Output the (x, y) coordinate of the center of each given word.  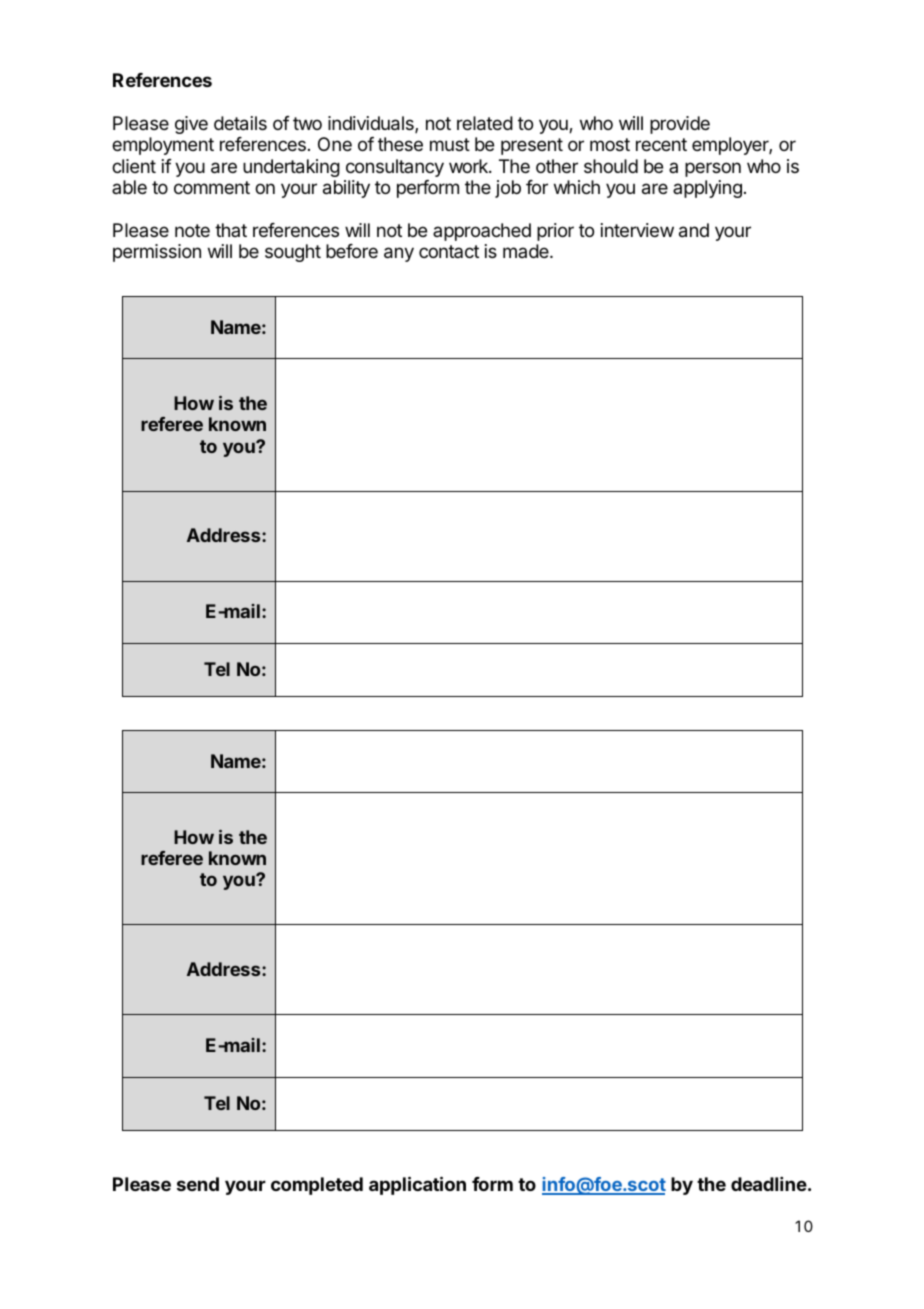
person (713, 169)
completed (317, 1186)
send (198, 1184)
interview (637, 230)
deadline (769, 1184)
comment (212, 187)
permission (157, 253)
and (694, 230)
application (417, 1185)
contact (449, 251)
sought (293, 253)
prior (555, 232)
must (450, 144)
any (399, 254)
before (352, 251)
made (527, 251)
